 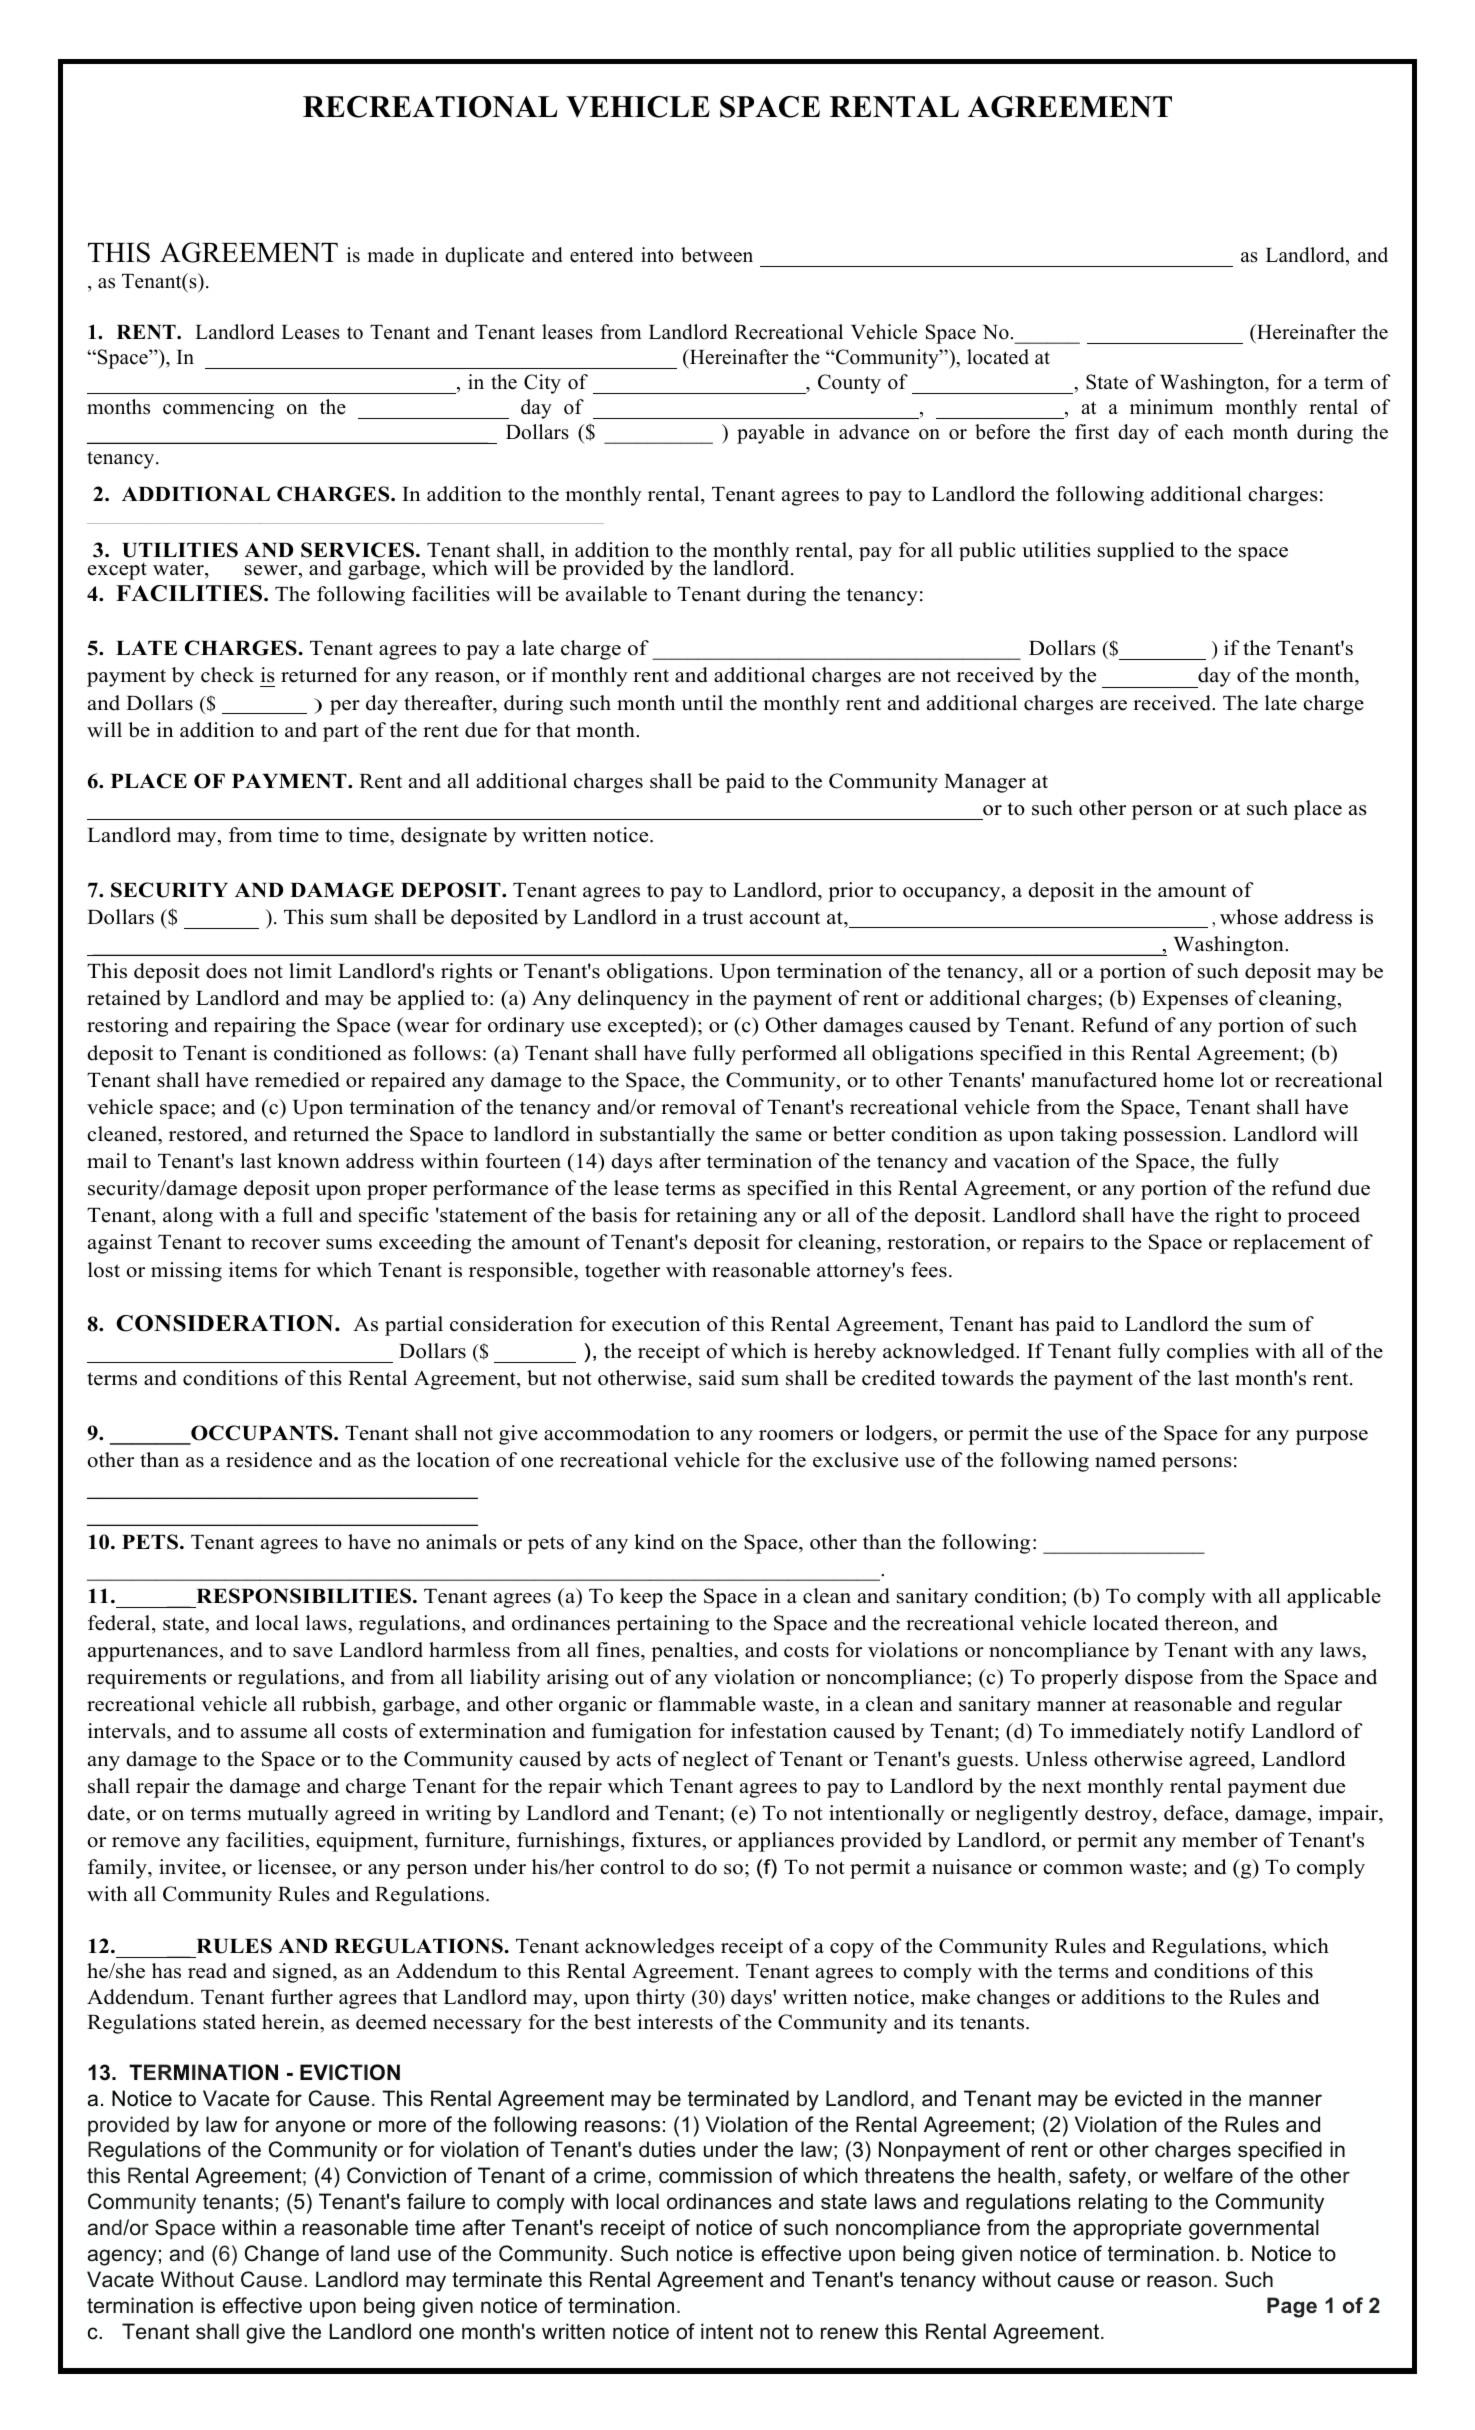 I want to click on commencing, so click(x=218, y=409).
